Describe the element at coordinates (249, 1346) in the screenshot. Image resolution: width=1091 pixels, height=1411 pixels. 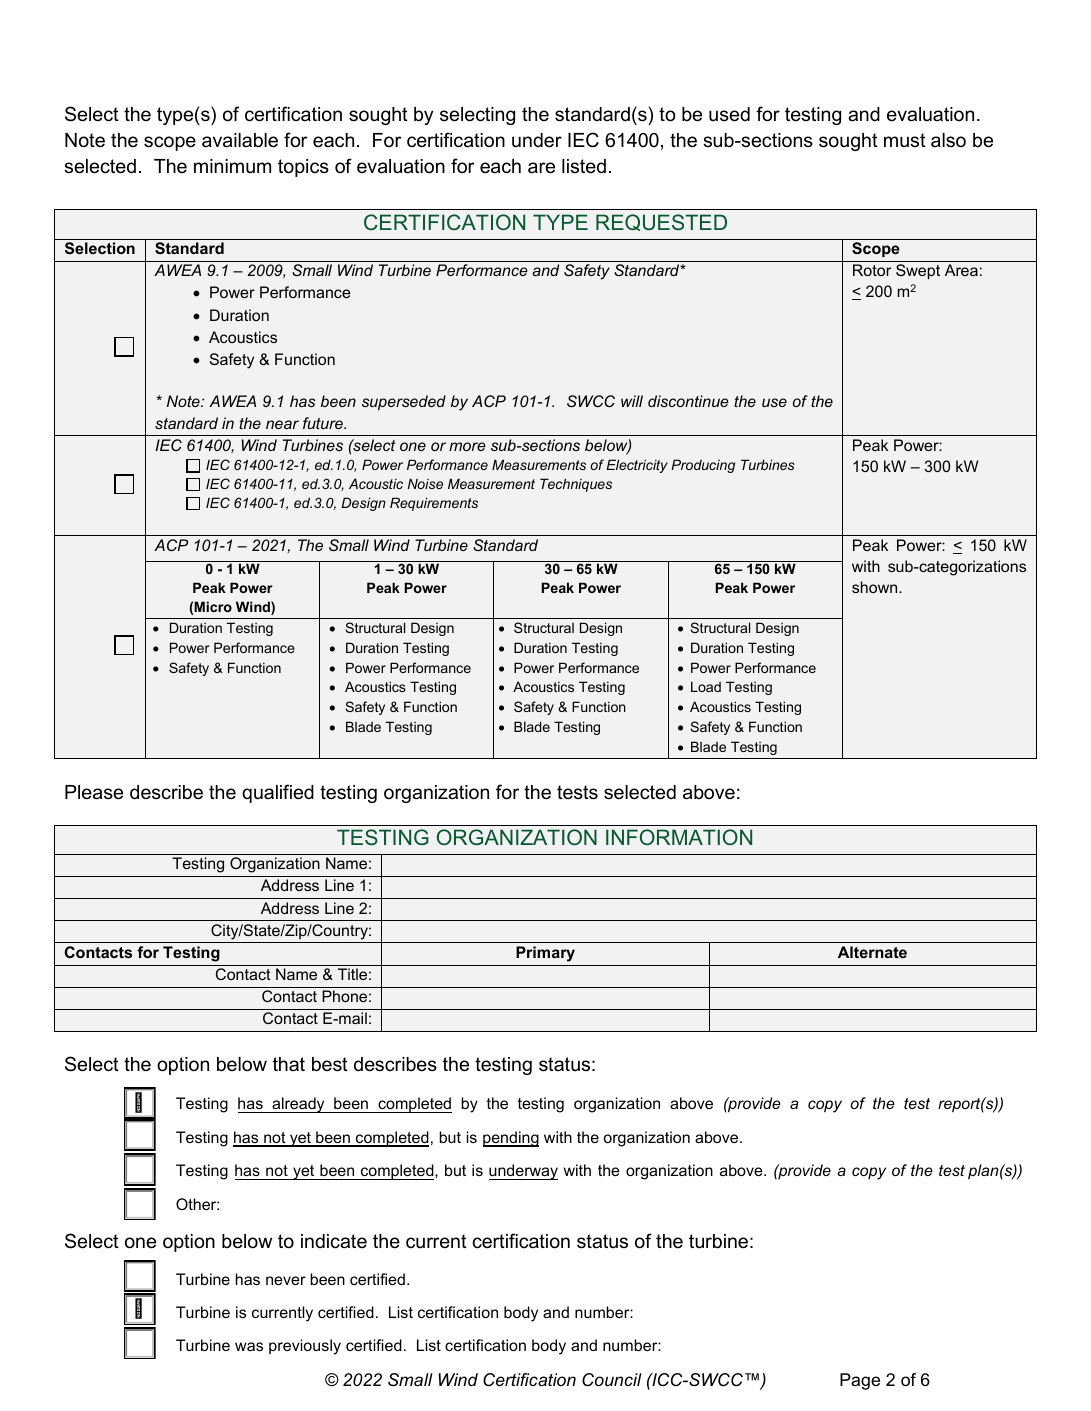
I see `was` at that location.
